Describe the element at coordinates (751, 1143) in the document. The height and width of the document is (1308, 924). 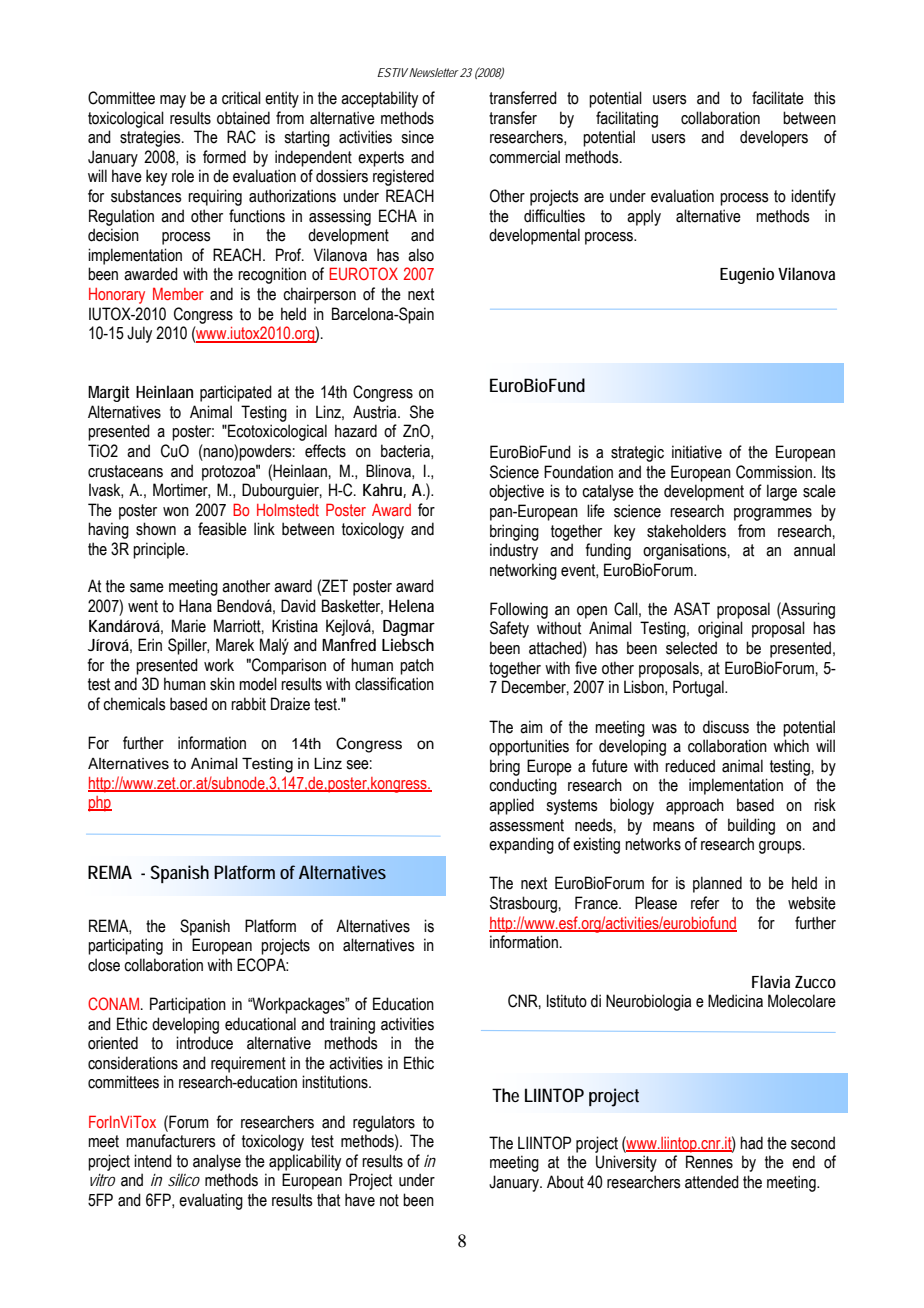
I see `had` at that location.
